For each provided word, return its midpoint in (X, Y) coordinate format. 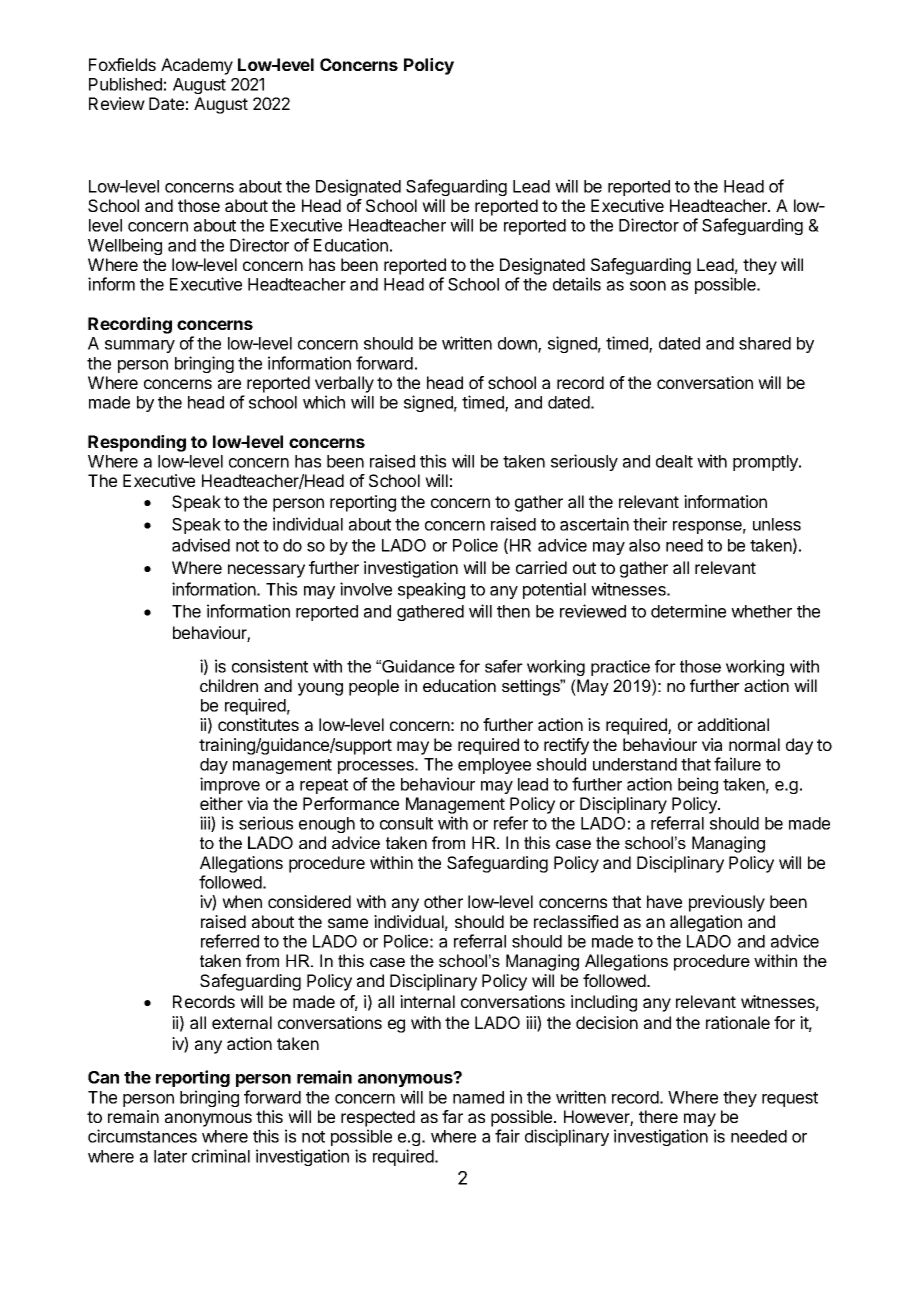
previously (727, 903)
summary (140, 346)
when (242, 901)
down (518, 344)
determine (688, 611)
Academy (197, 66)
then (513, 611)
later (170, 1156)
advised (201, 545)
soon (648, 286)
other (443, 901)
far (452, 1116)
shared (765, 343)
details (577, 284)
